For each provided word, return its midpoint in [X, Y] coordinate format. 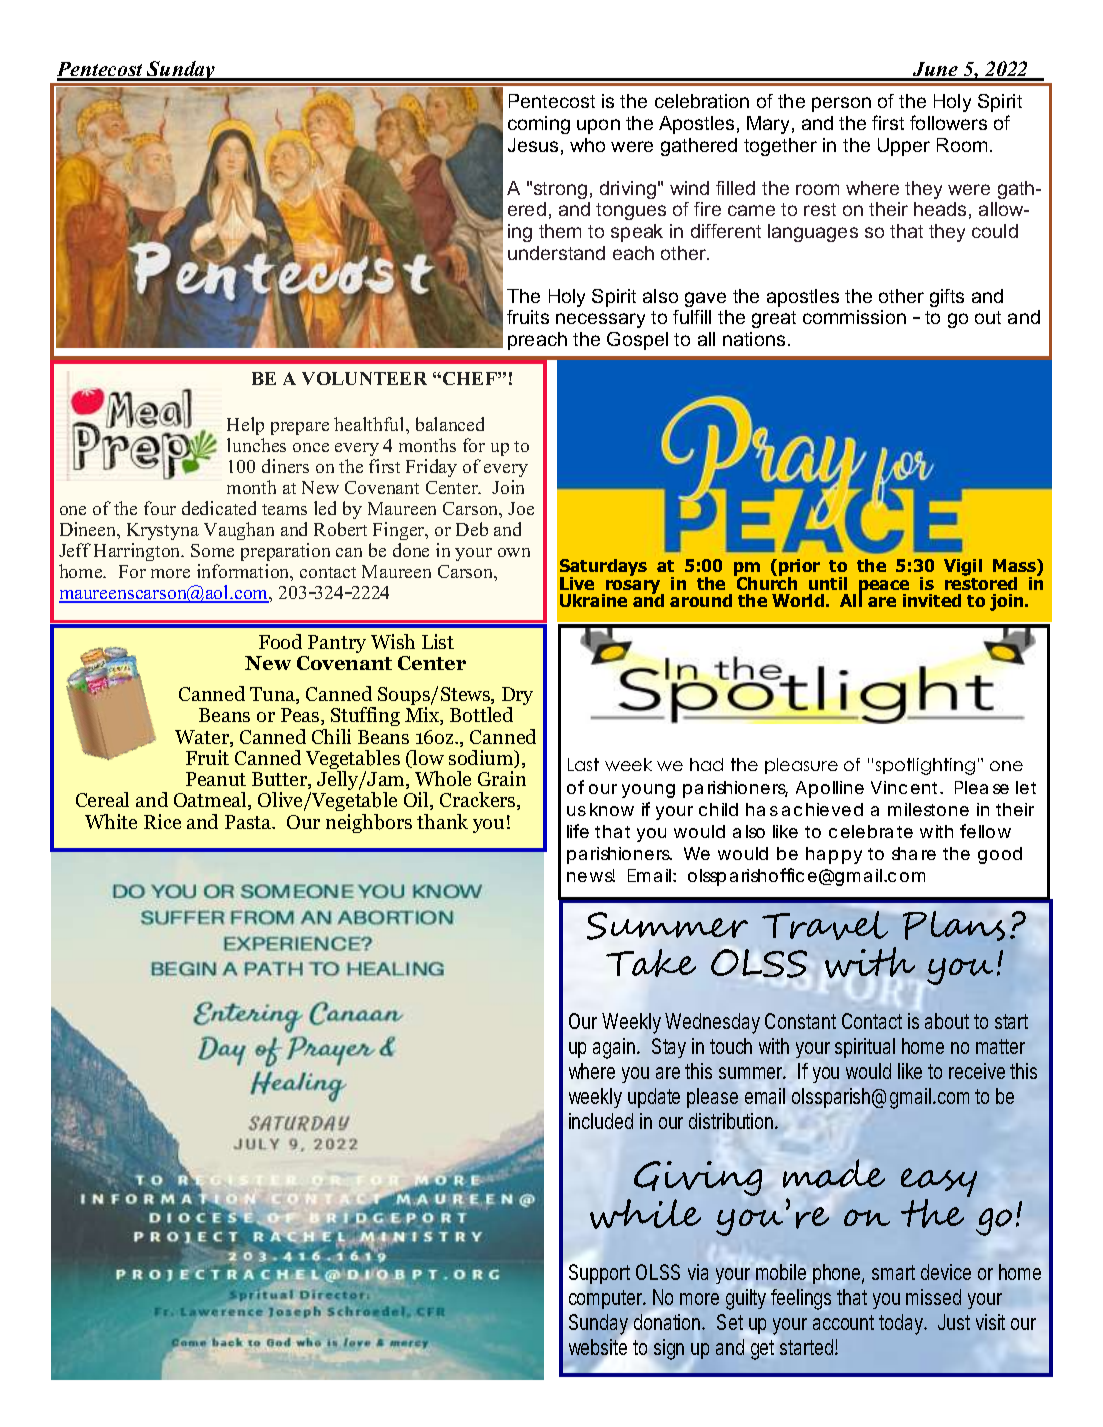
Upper [904, 147]
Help [245, 426]
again [616, 1048]
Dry [517, 697]
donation [669, 1322]
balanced [450, 424]
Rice [162, 821]
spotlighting [925, 766]
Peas [301, 716]
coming [539, 125]
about [950, 1021]
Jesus [533, 145]
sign [669, 1349]
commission [854, 317]
